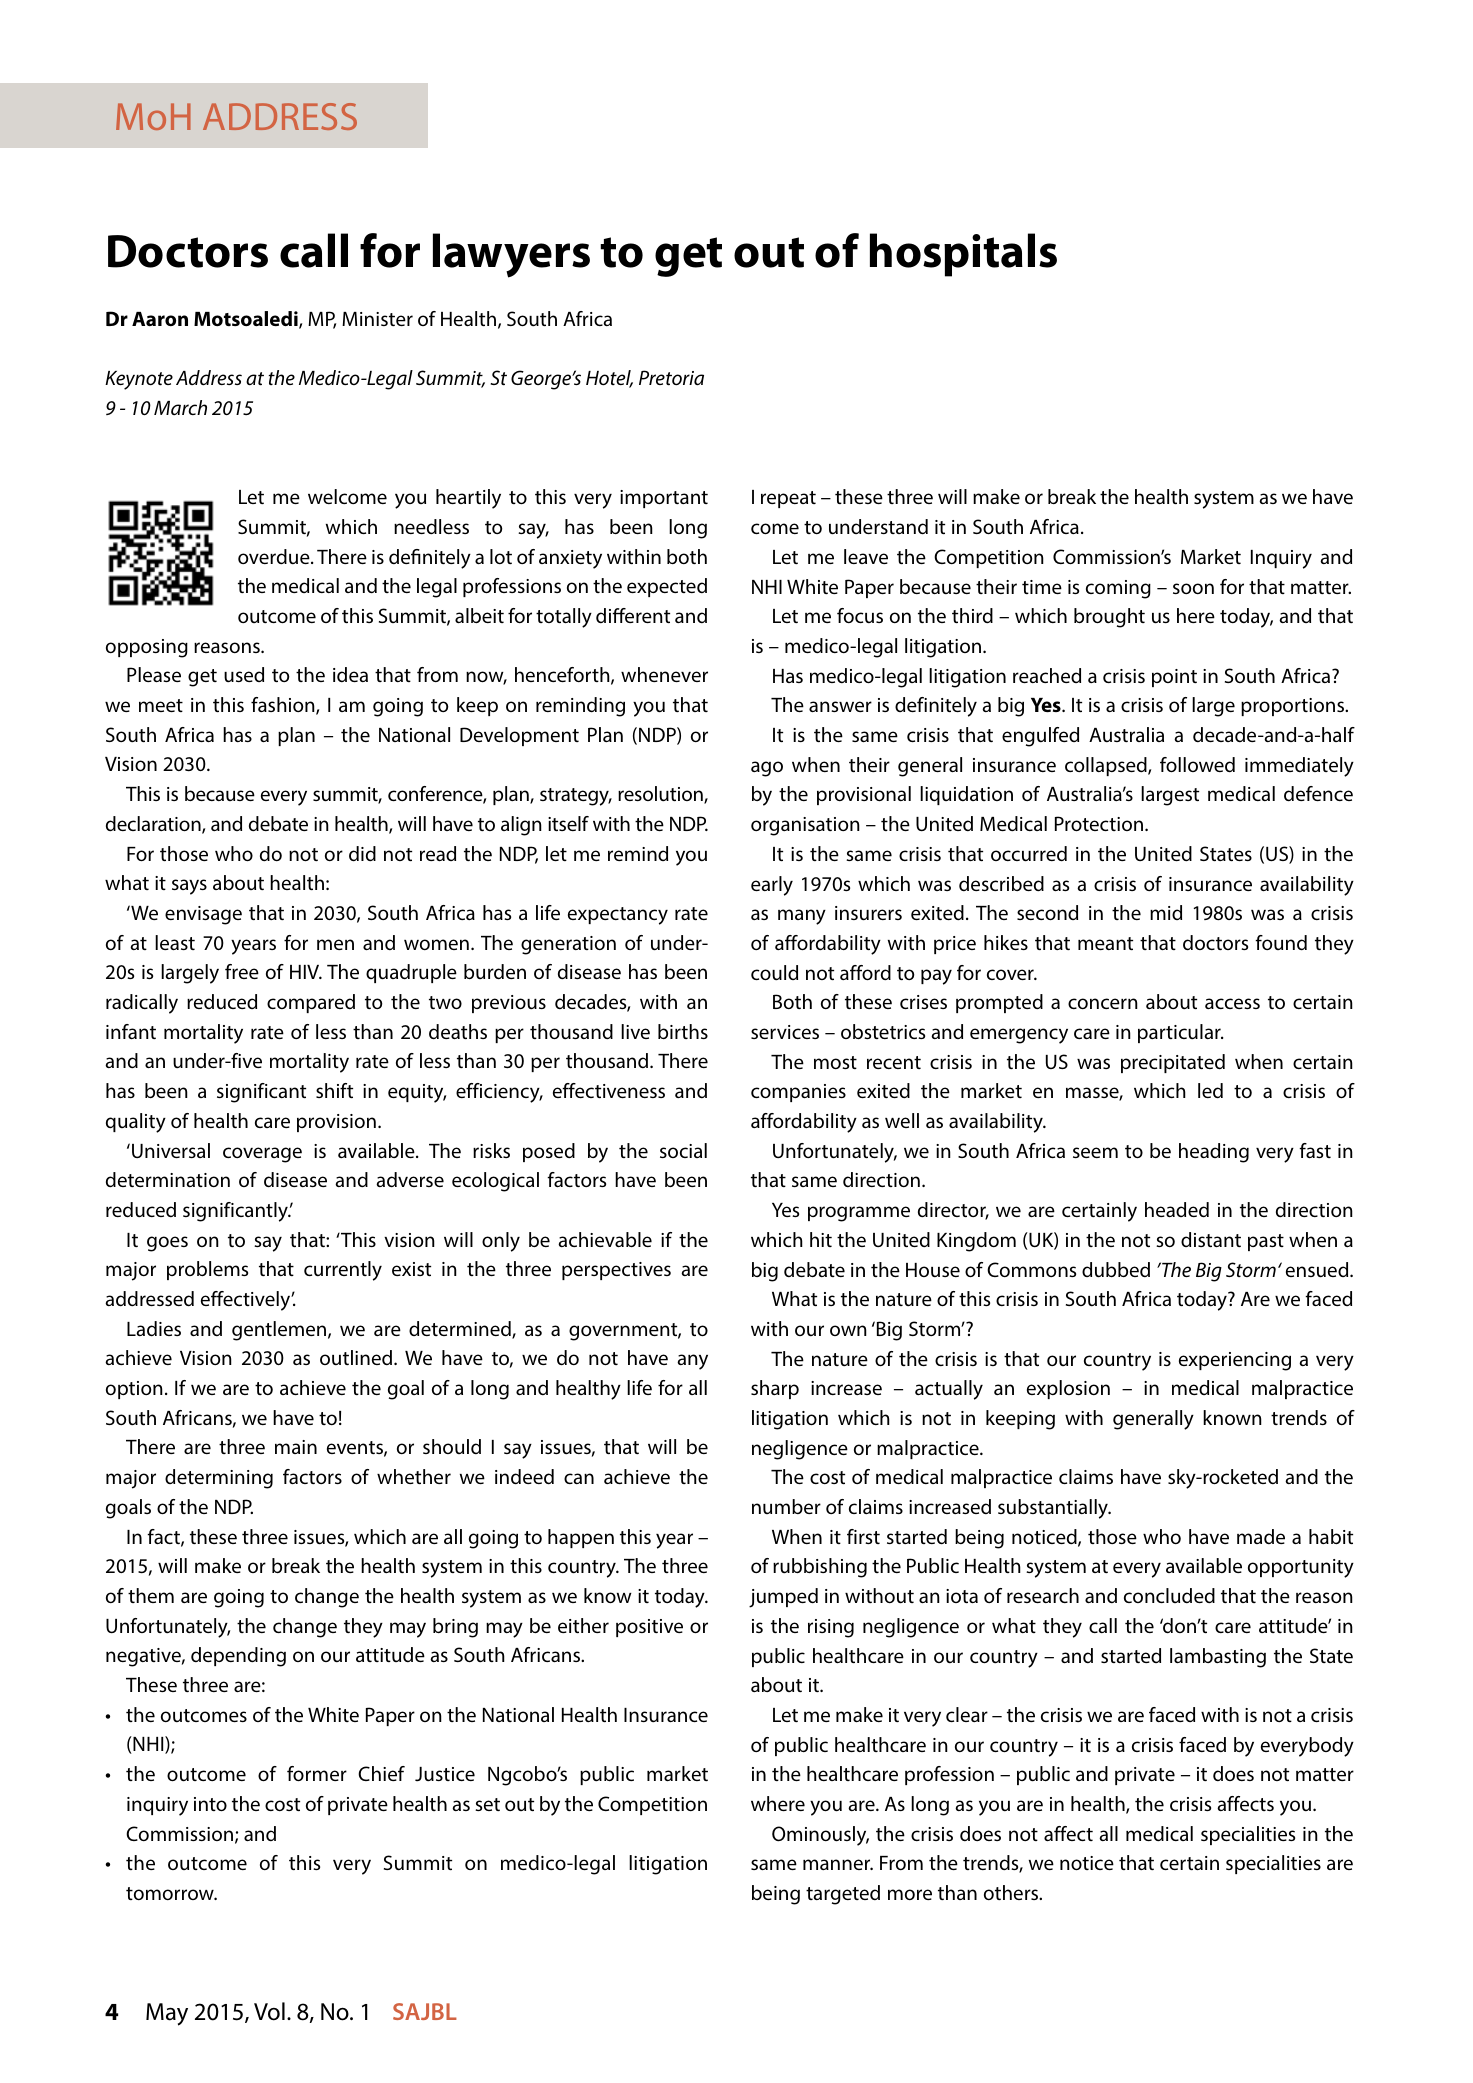  What do you see at coordinates (843, 1895) in the screenshot?
I see `targeted` at bounding box center [843, 1895].
